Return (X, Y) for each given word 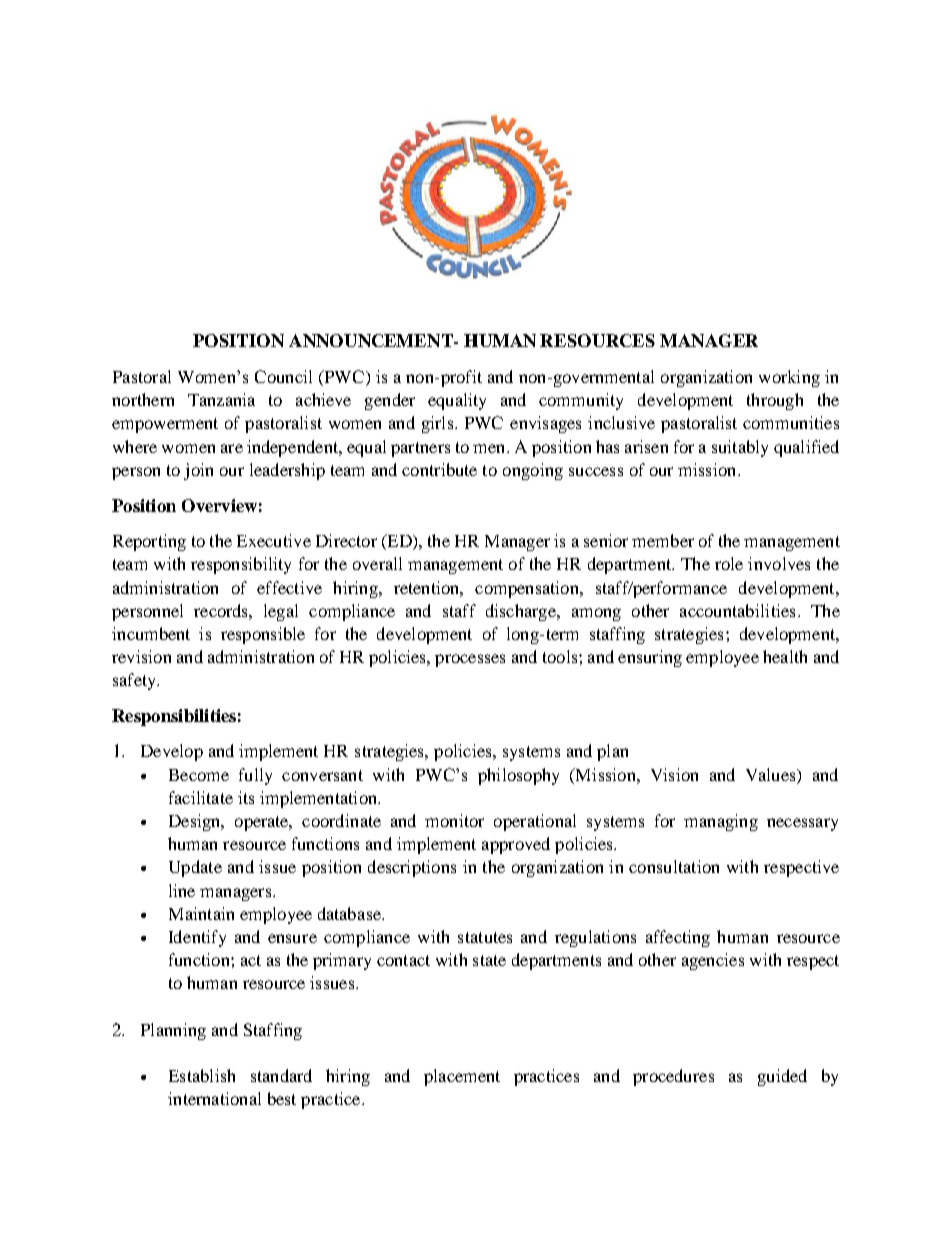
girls (437, 424)
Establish (202, 1075)
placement (462, 1077)
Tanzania (221, 399)
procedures (673, 1077)
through (775, 401)
